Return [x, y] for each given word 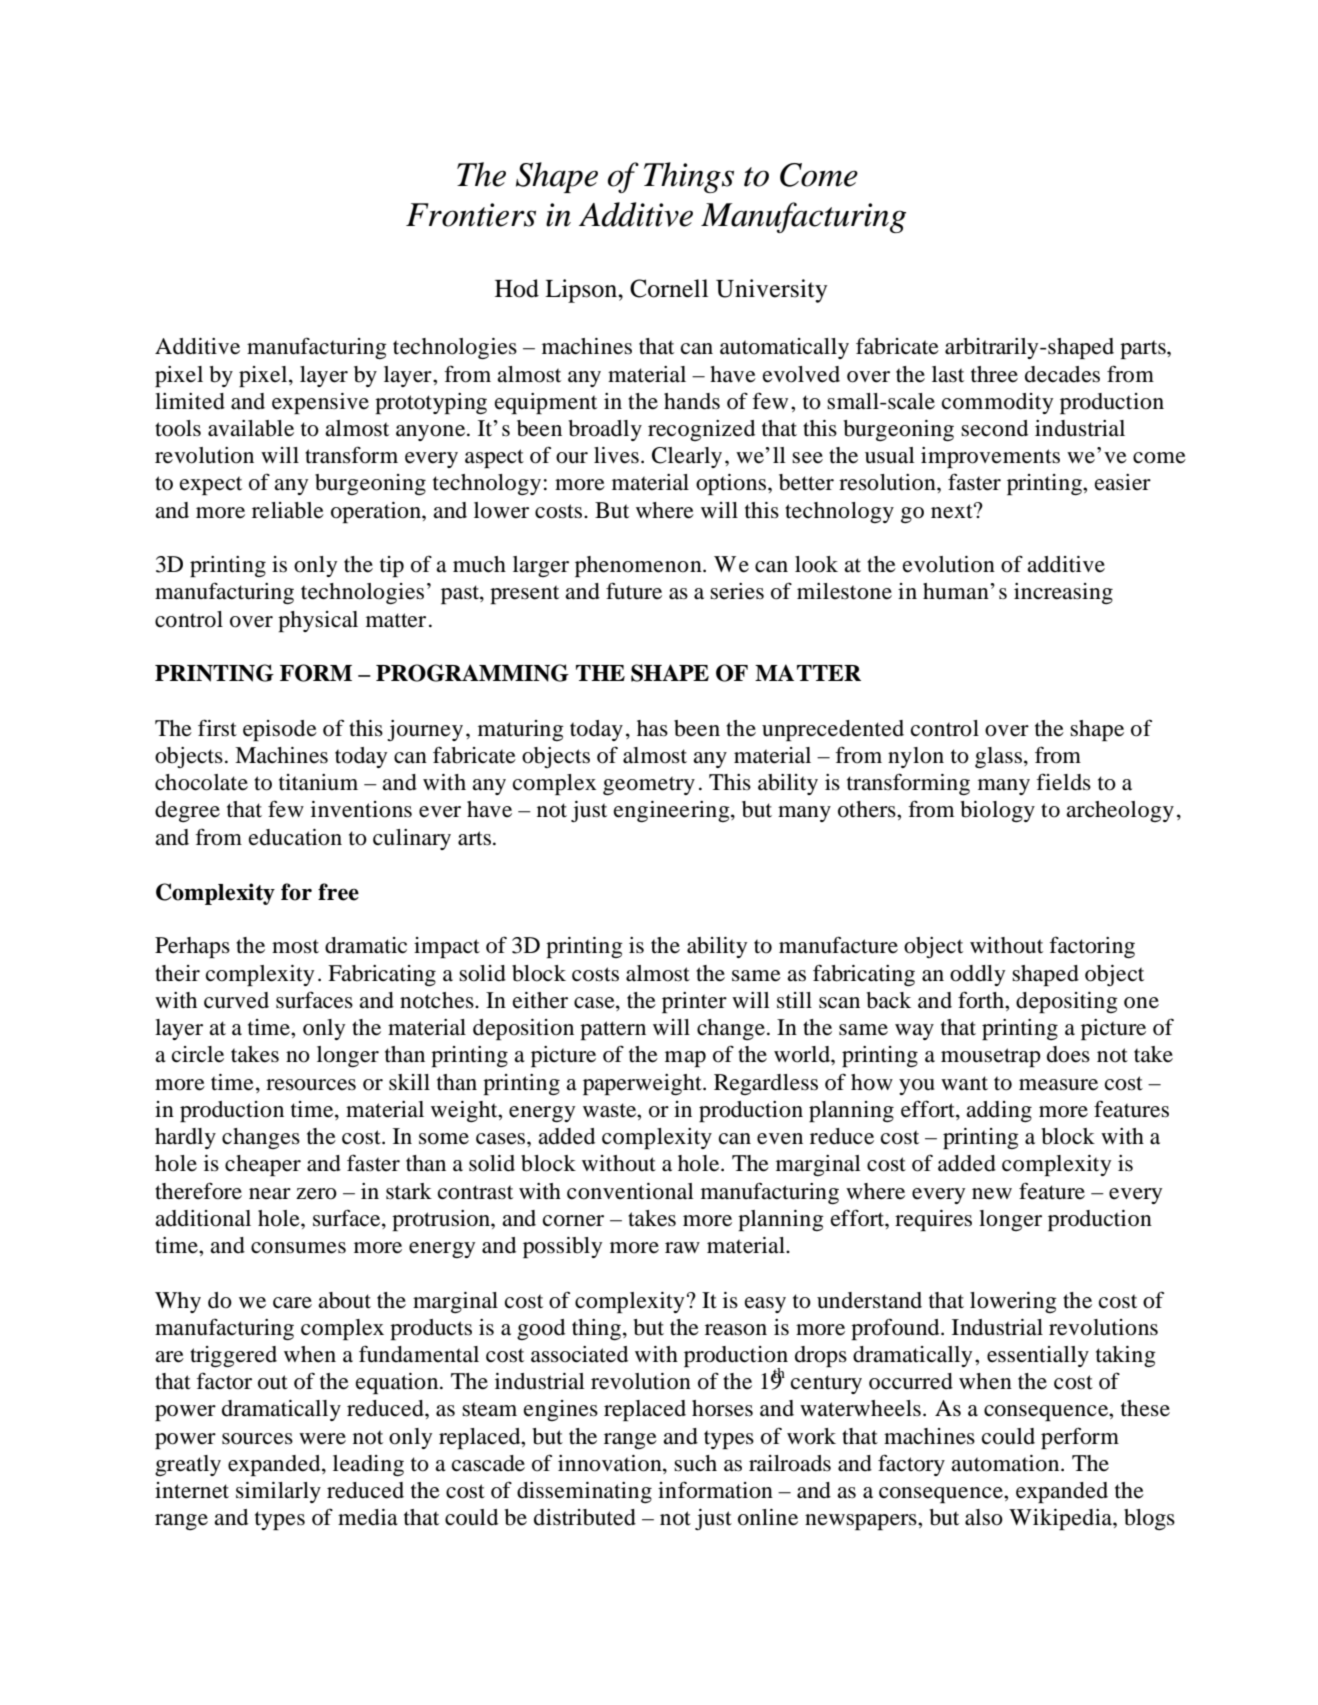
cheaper [263, 1165]
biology [997, 811]
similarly [278, 1492]
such [695, 1463]
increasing [1063, 593]
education [295, 837]
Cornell [669, 288]
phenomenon [639, 566]
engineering [673, 811]
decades [1062, 374]
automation [1006, 1463]
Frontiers [471, 215]
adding [999, 1111]
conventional [630, 1191]
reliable [288, 510]
